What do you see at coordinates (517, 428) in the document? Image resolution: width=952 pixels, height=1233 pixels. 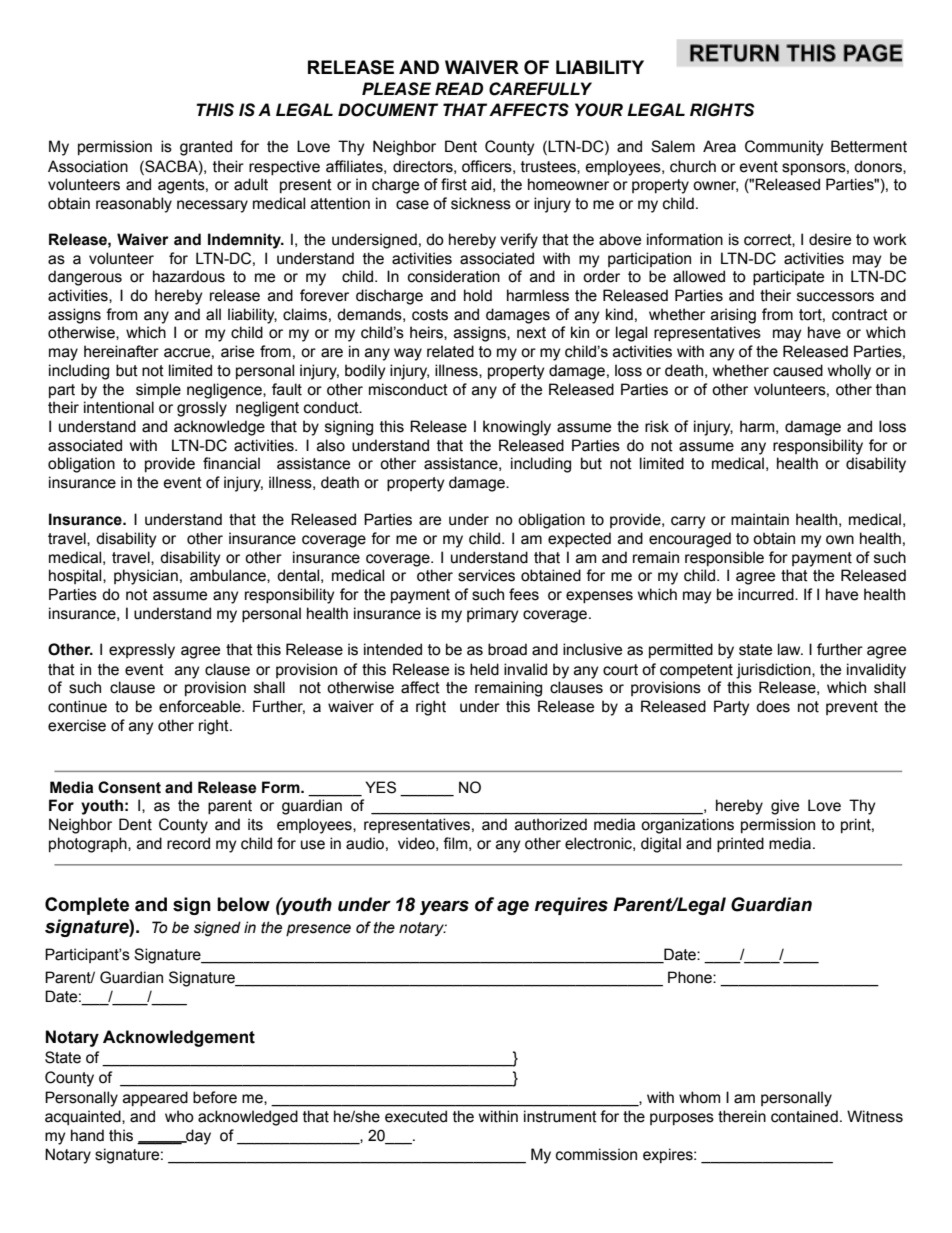 I see `knowingly` at bounding box center [517, 428].
